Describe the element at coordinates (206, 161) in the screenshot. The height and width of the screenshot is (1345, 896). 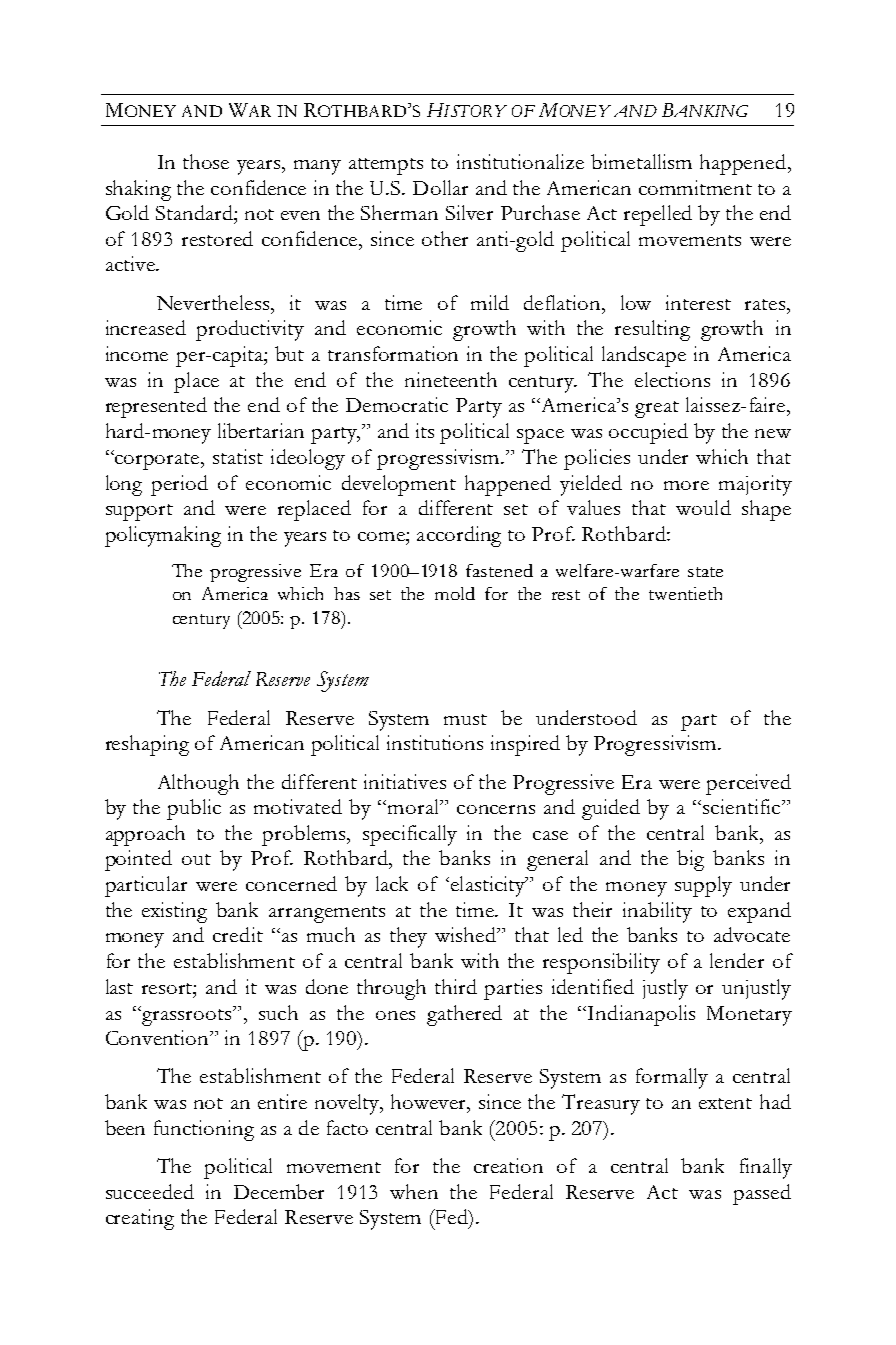
I see `those` at that location.
